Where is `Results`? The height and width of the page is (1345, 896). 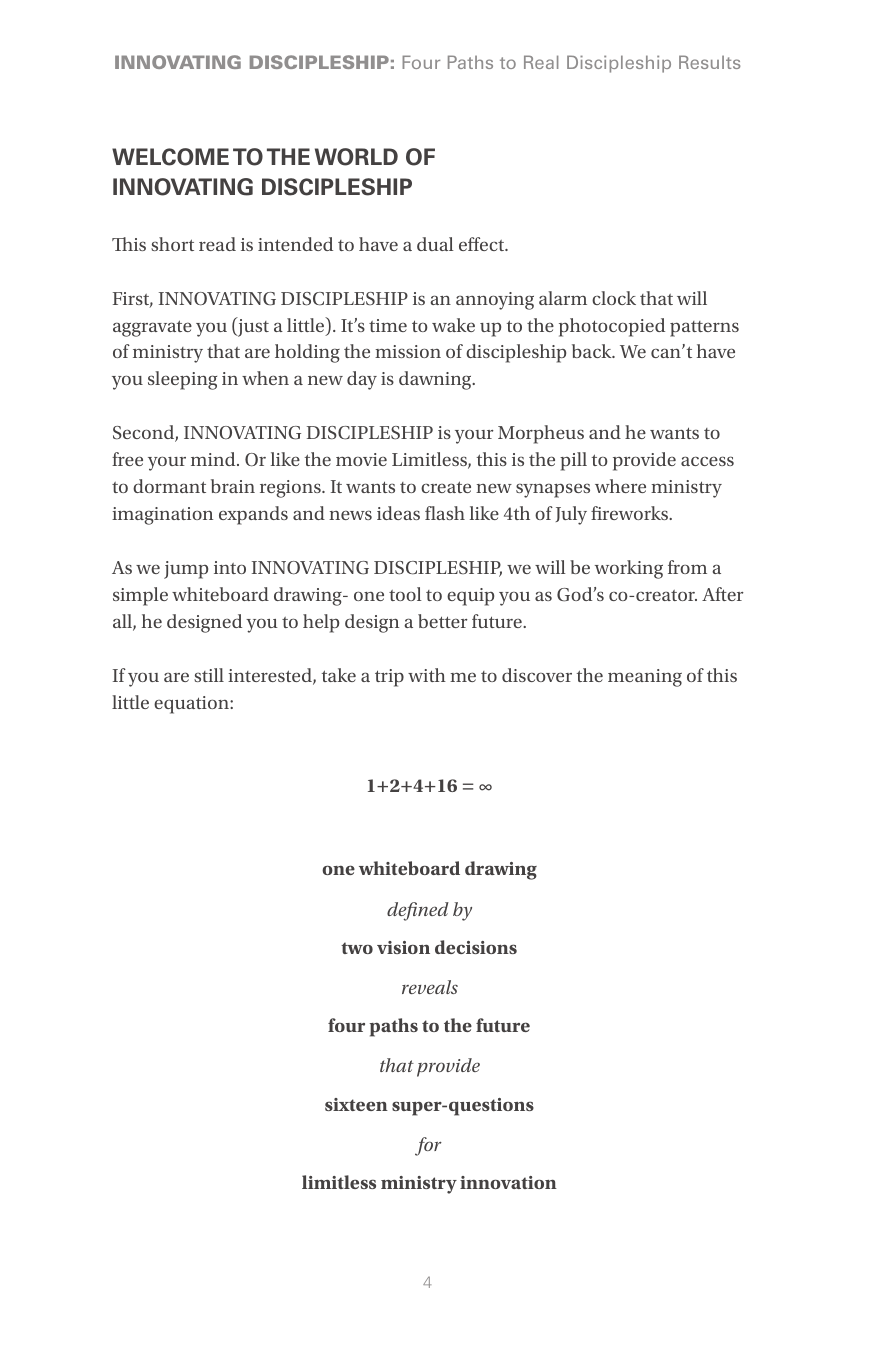 Results is located at coordinates (709, 62).
